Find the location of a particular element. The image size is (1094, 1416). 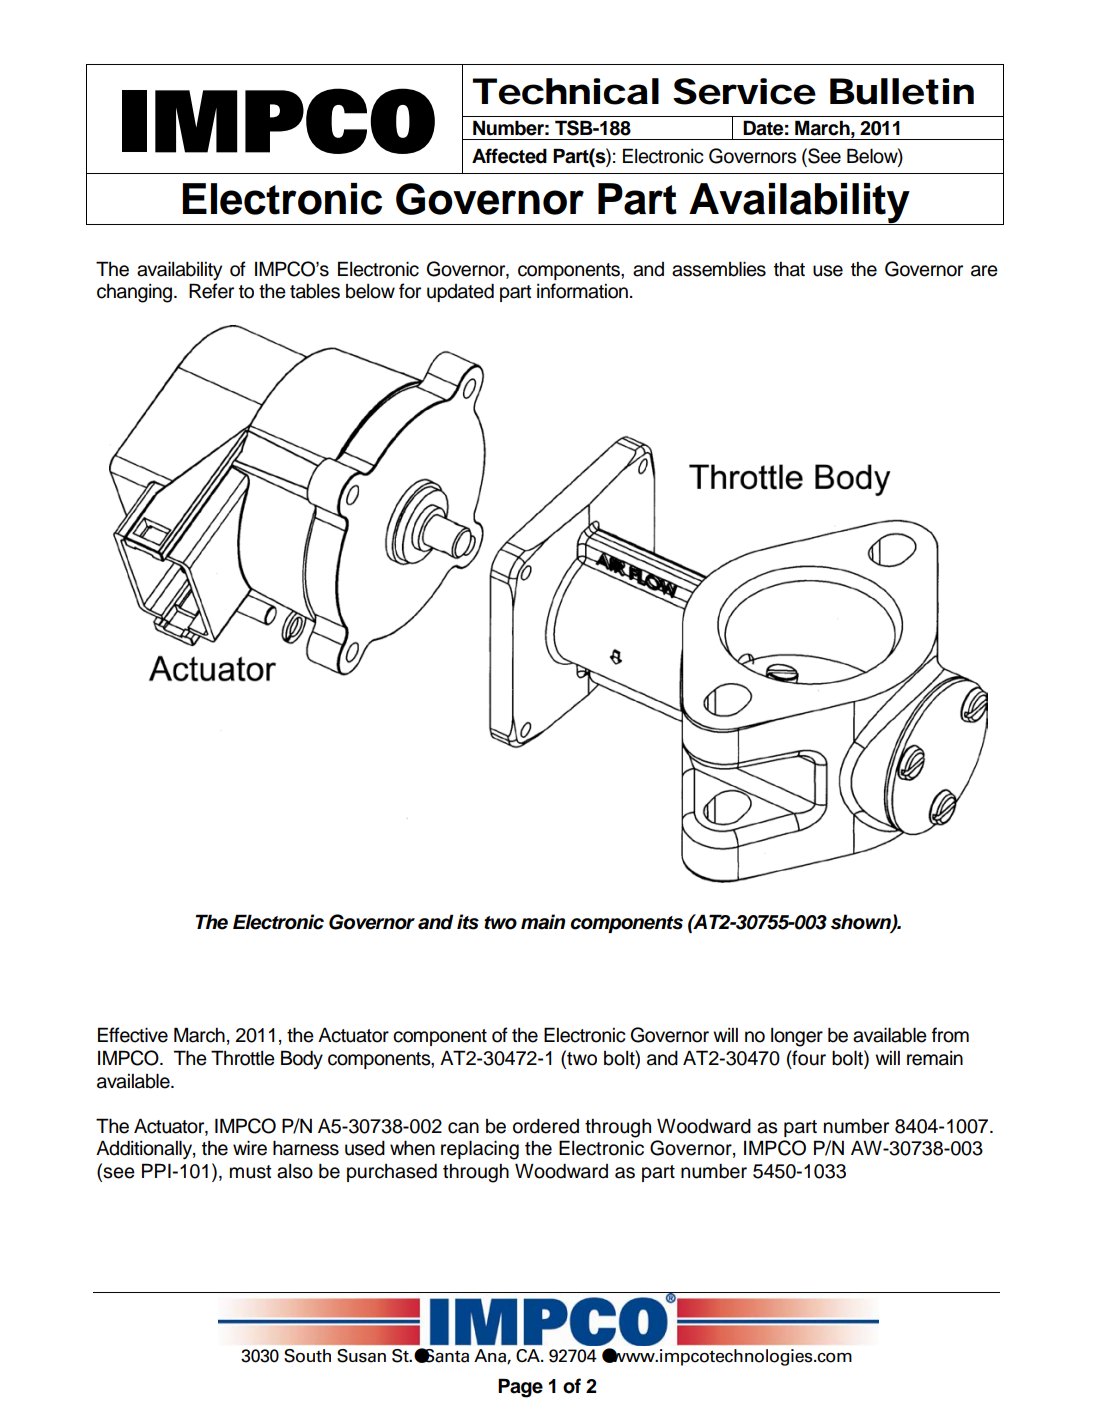

Throttle is located at coordinates (243, 1058).
